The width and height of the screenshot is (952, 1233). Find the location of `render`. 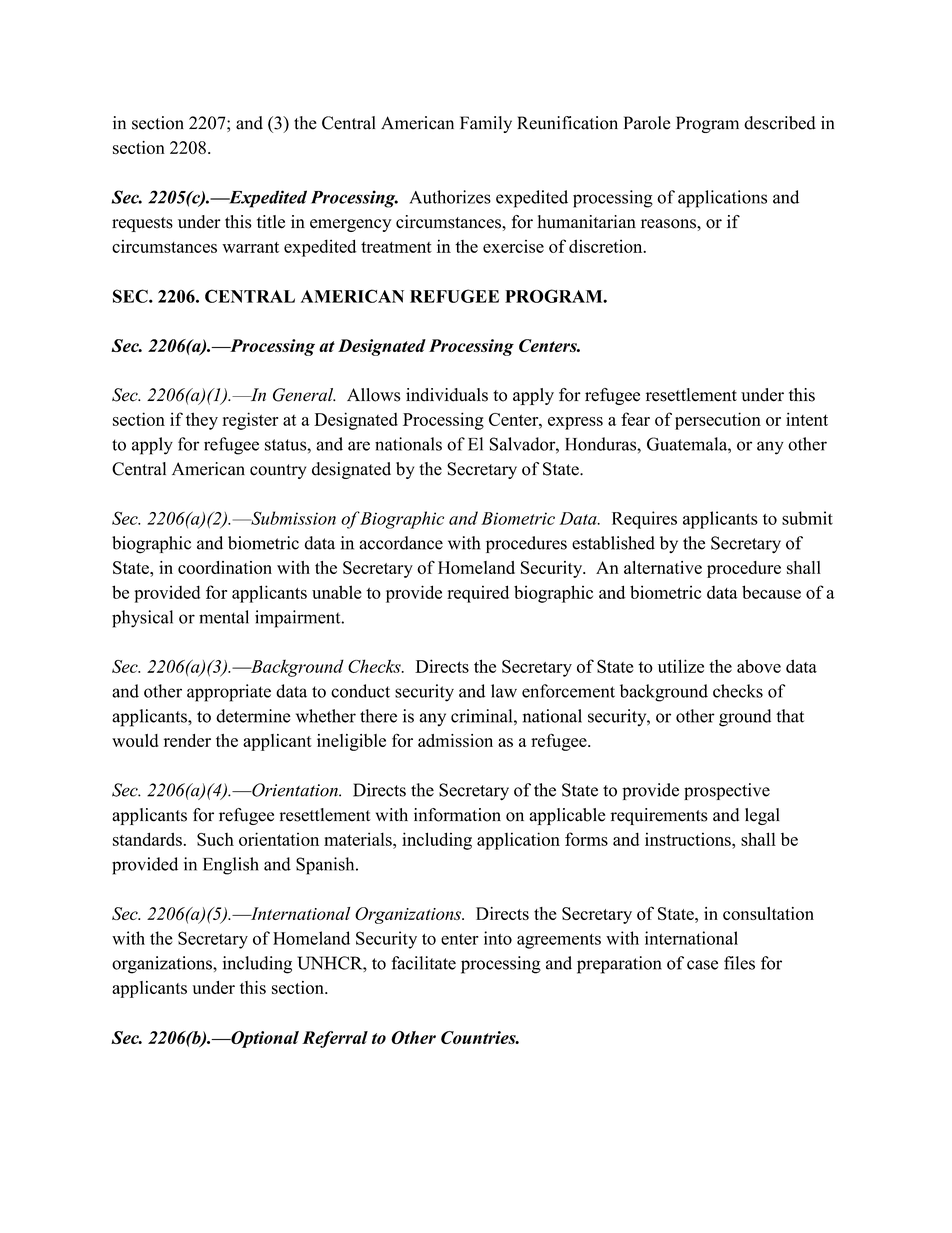

render is located at coordinates (187, 740).
